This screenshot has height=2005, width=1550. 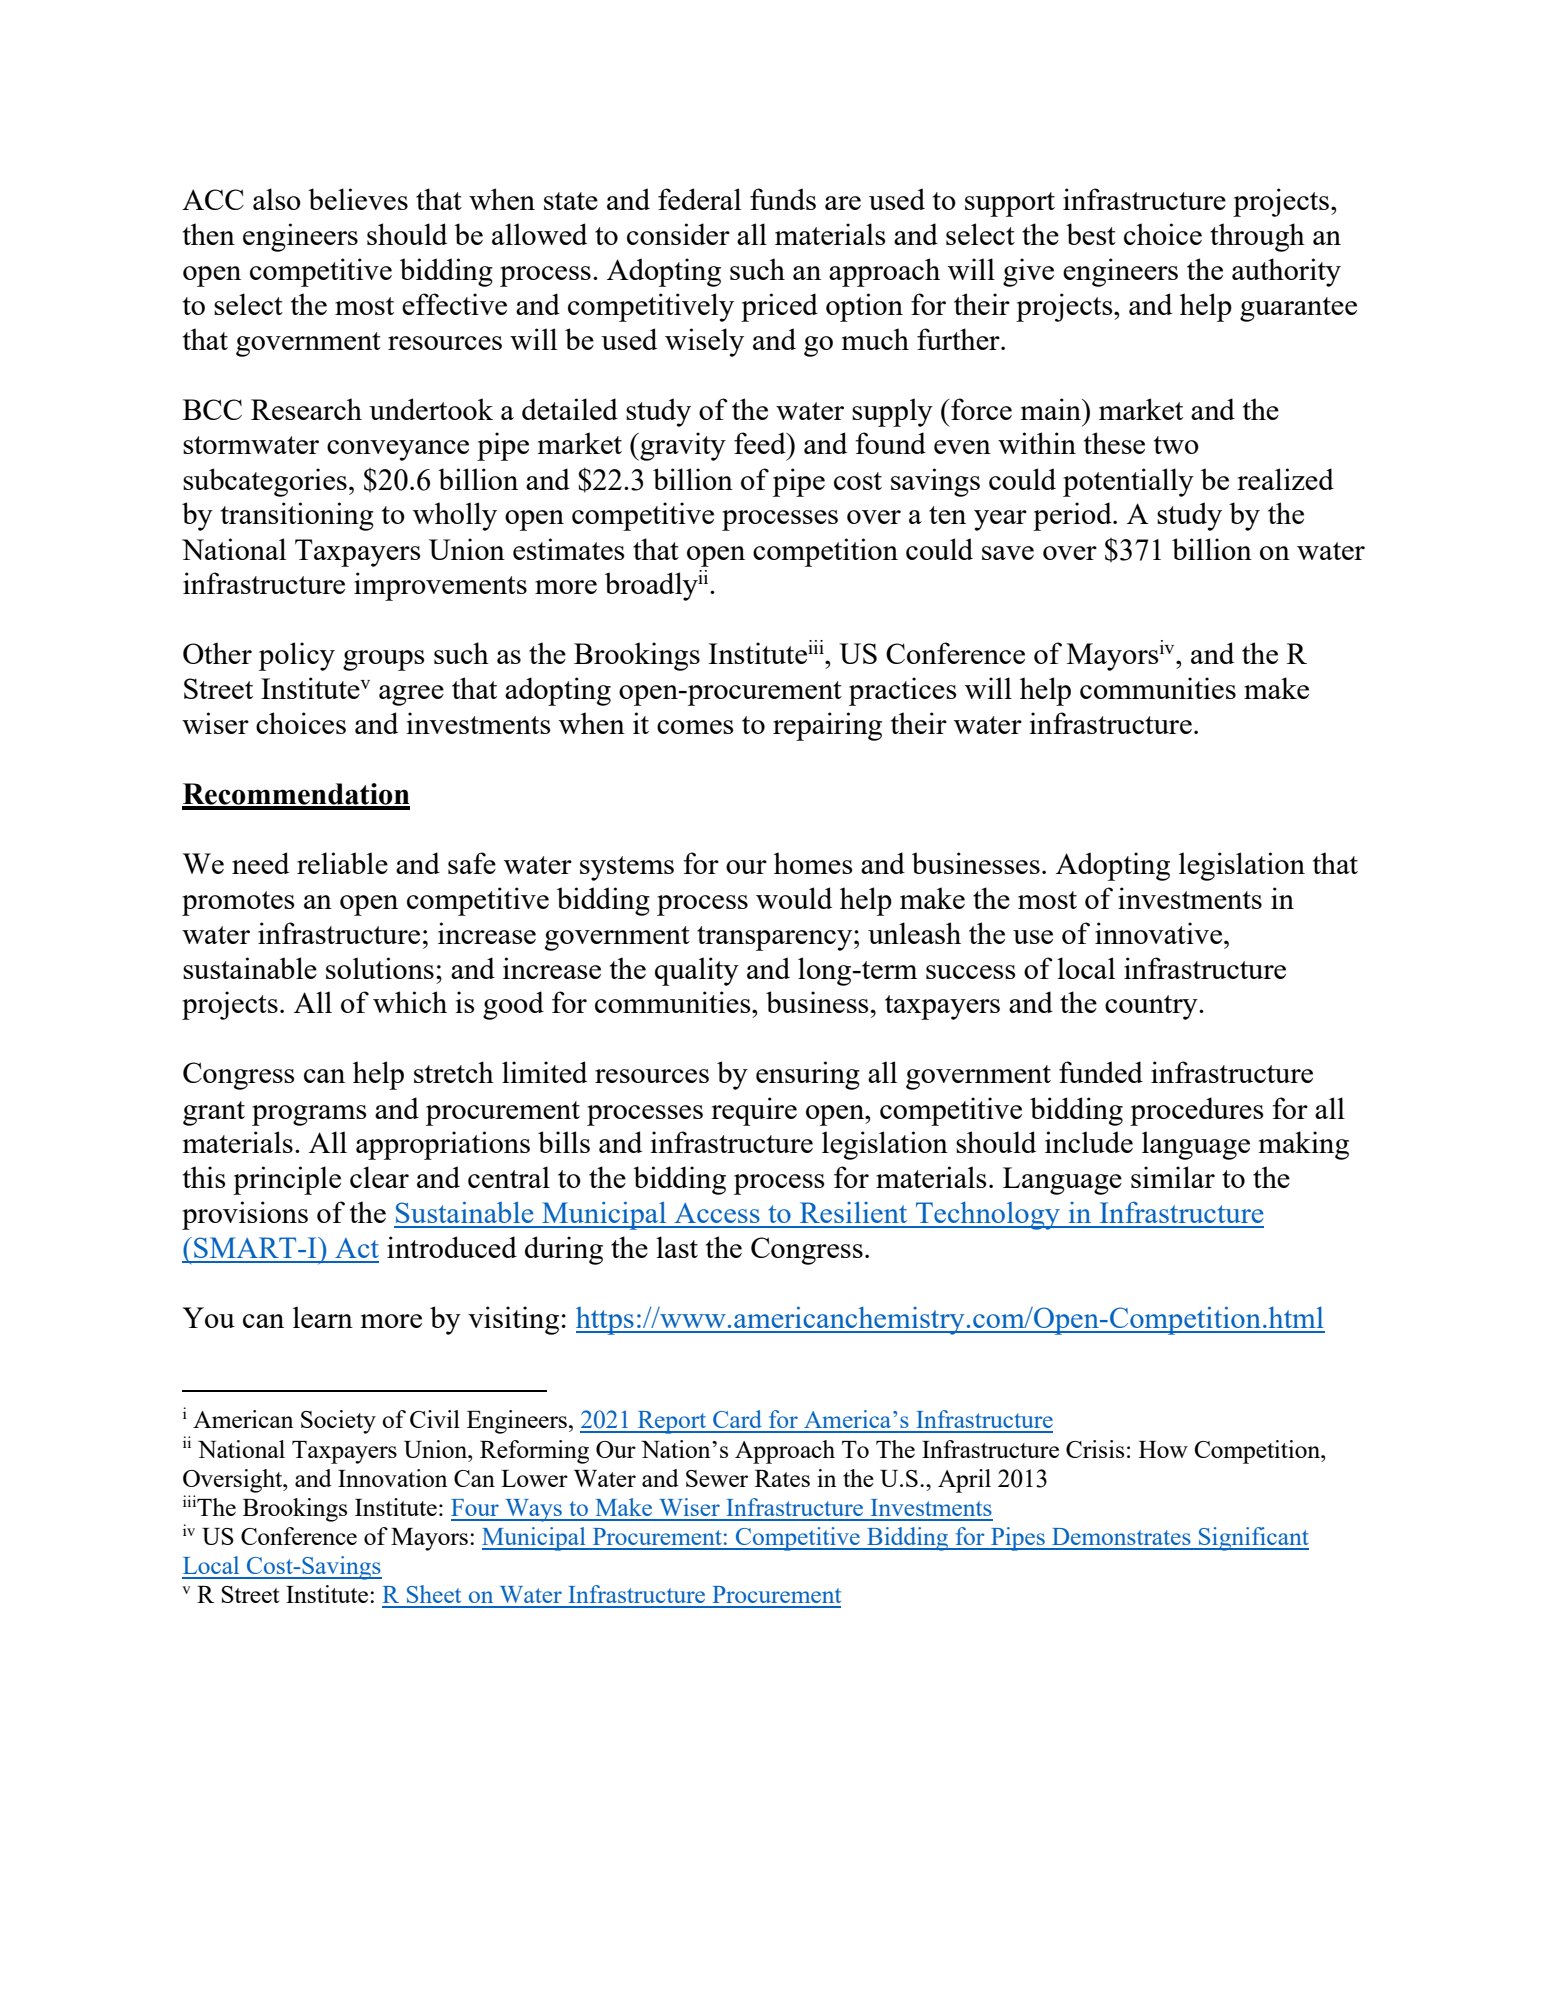 I want to click on funds, so click(x=783, y=199).
